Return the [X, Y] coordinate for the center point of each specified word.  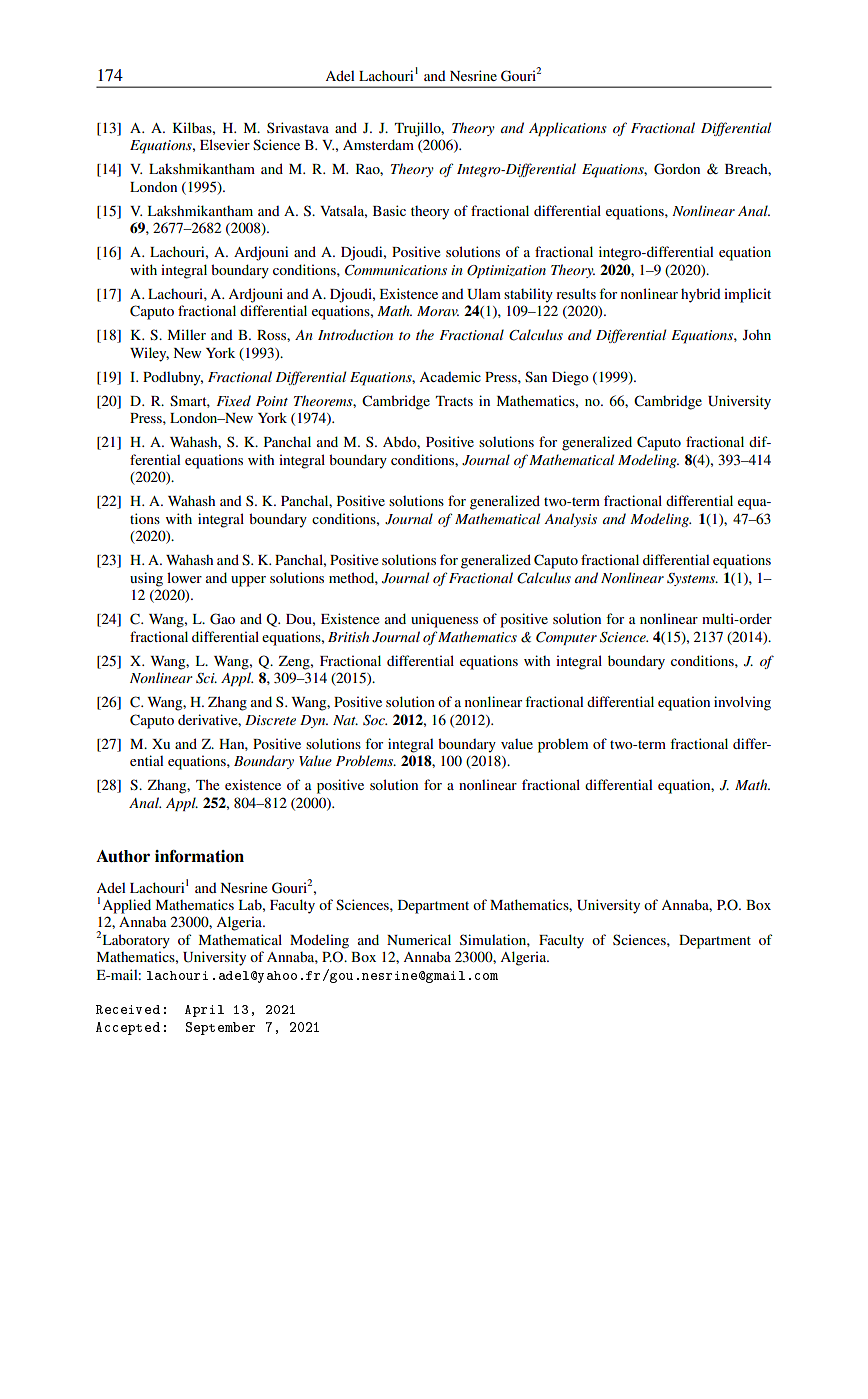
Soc [375, 720]
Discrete [270, 720]
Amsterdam [378, 144]
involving [742, 703]
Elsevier [225, 144]
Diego [570, 378]
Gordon [677, 169]
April [204, 1011]
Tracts [454, 401]
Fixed [233, 400]
